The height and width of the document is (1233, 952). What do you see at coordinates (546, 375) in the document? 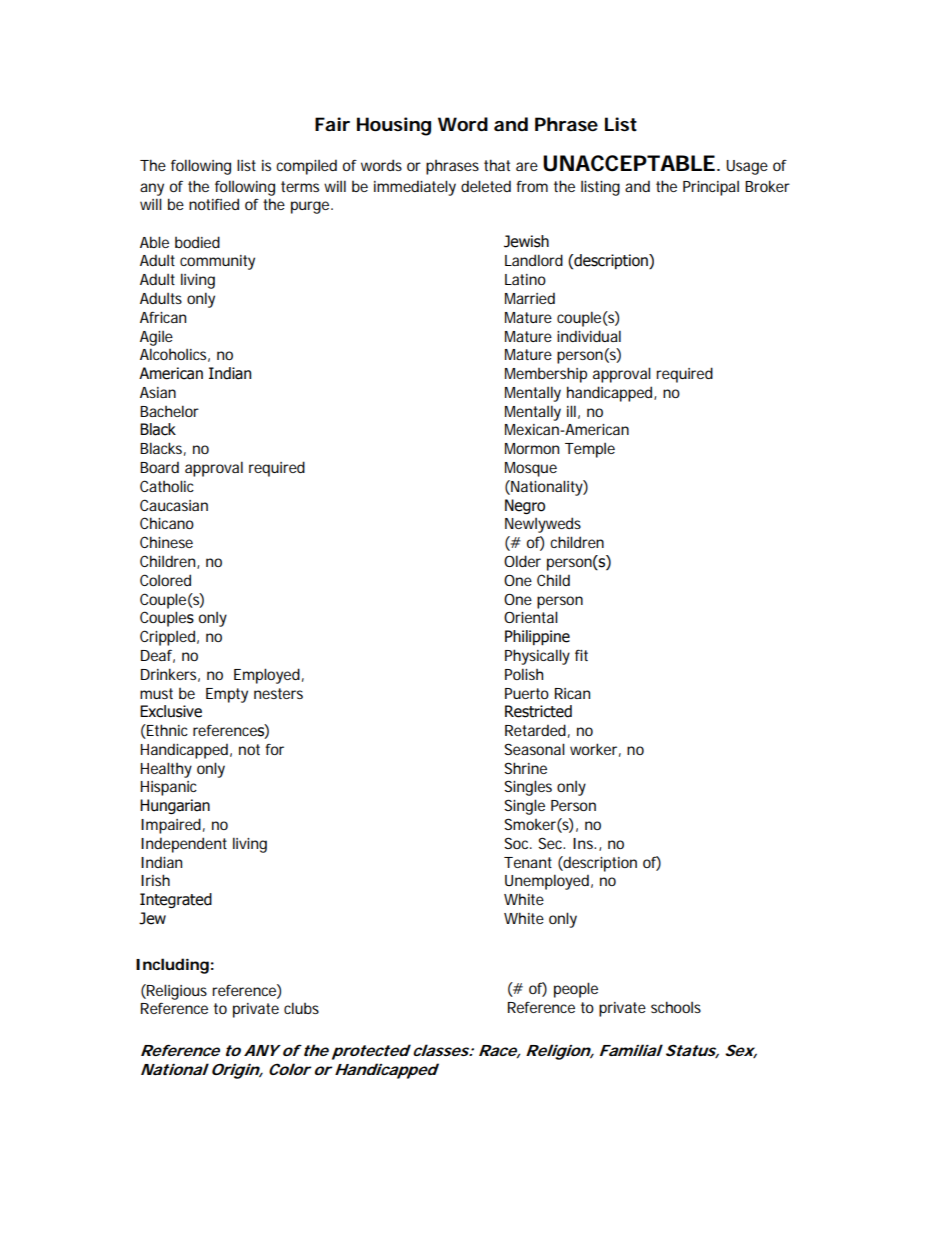
I see `Membership` at bounding box center [546, 375].
